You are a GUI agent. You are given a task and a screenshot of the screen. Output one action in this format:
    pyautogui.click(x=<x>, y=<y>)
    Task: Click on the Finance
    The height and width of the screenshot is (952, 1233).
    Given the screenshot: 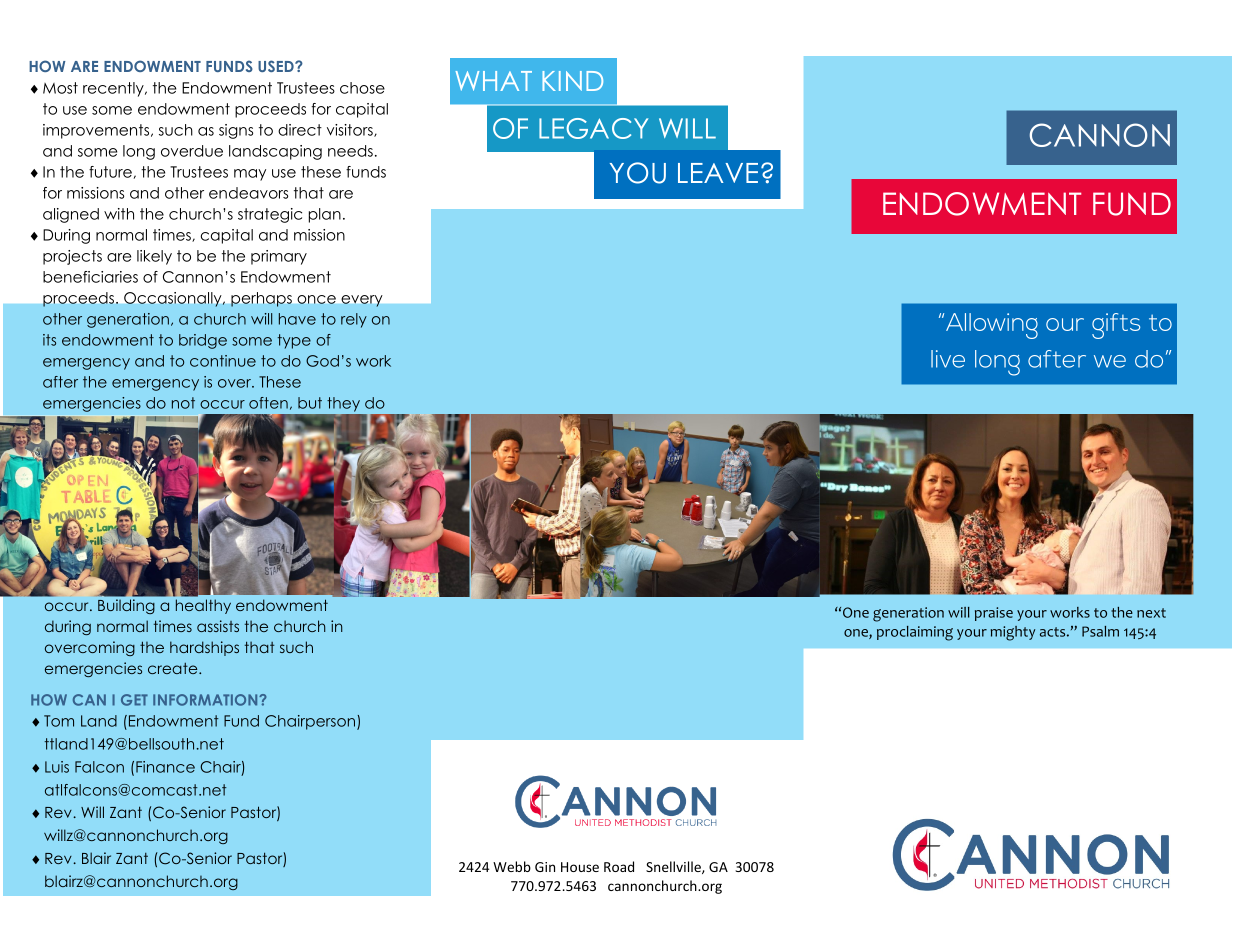 What is the action you would take?
    pyautogui.click(x=165, y=767)
